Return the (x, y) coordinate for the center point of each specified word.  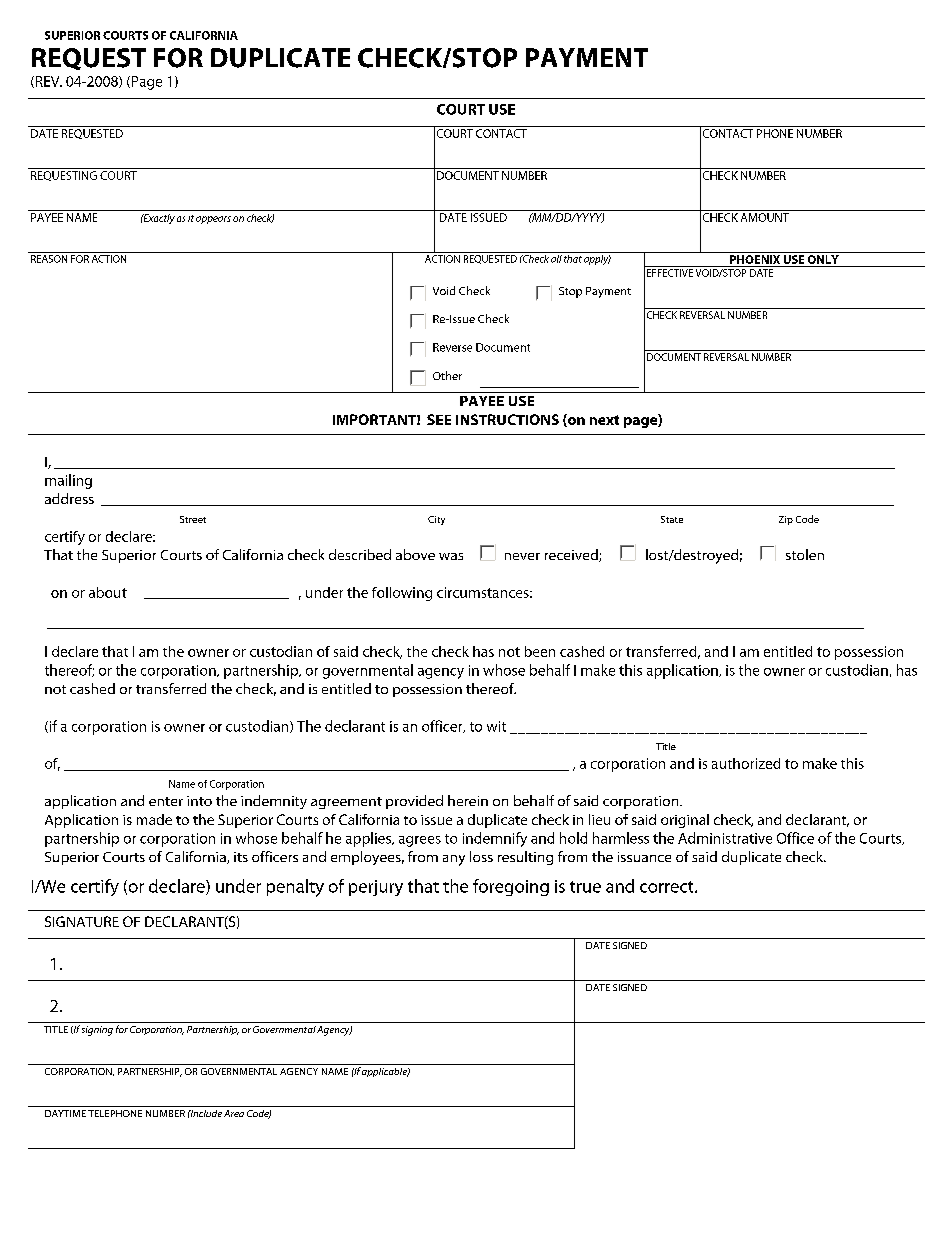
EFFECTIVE (670, 273)
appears (213, 220)
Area (234, 1113)
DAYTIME (65, 1113)
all (556, 257)
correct (668, 887)
